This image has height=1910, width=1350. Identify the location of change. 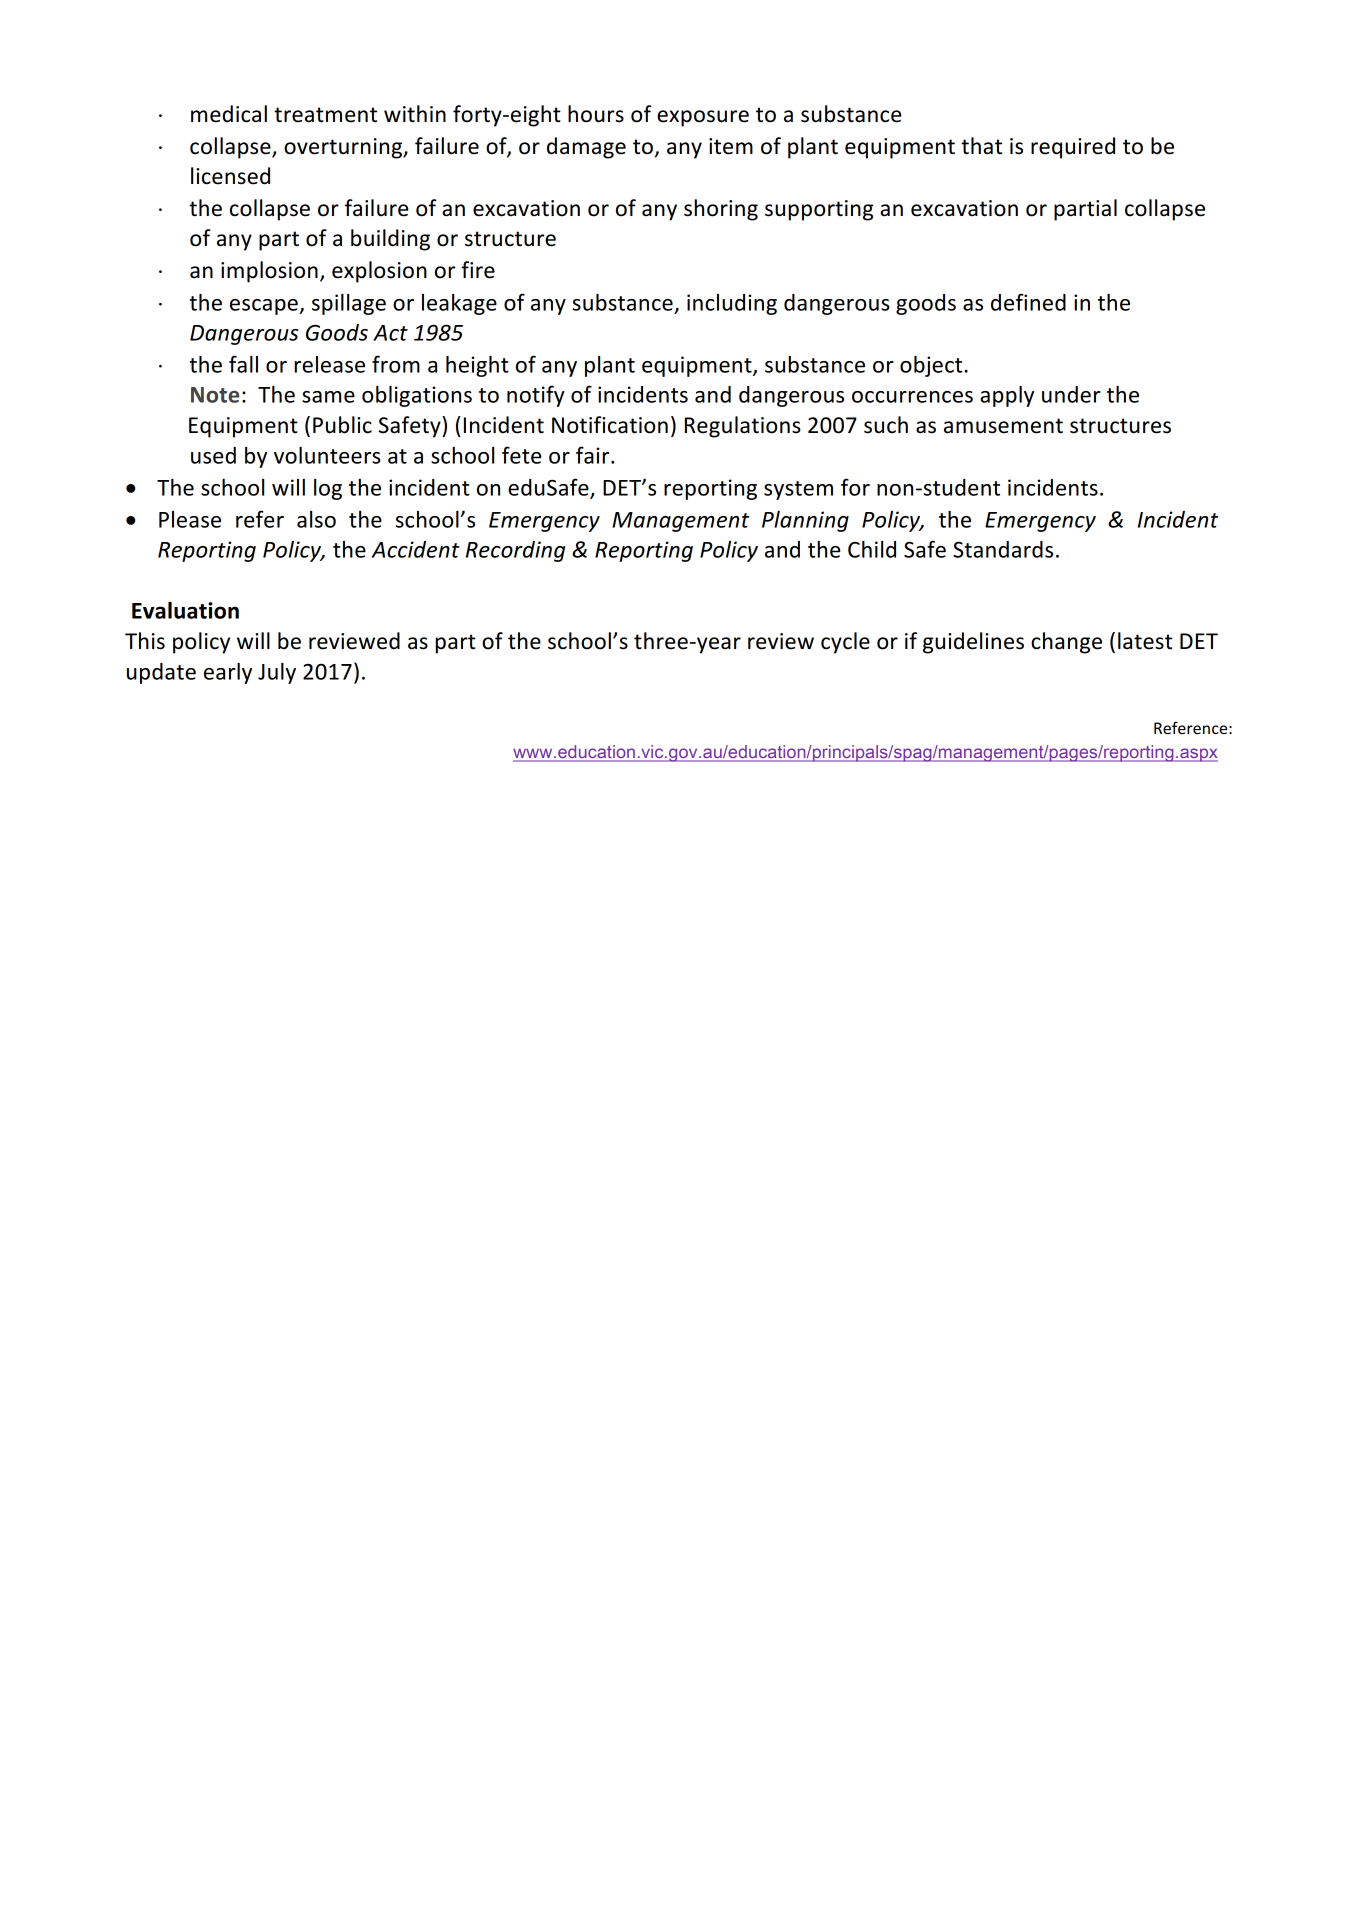
(1066, 643).
